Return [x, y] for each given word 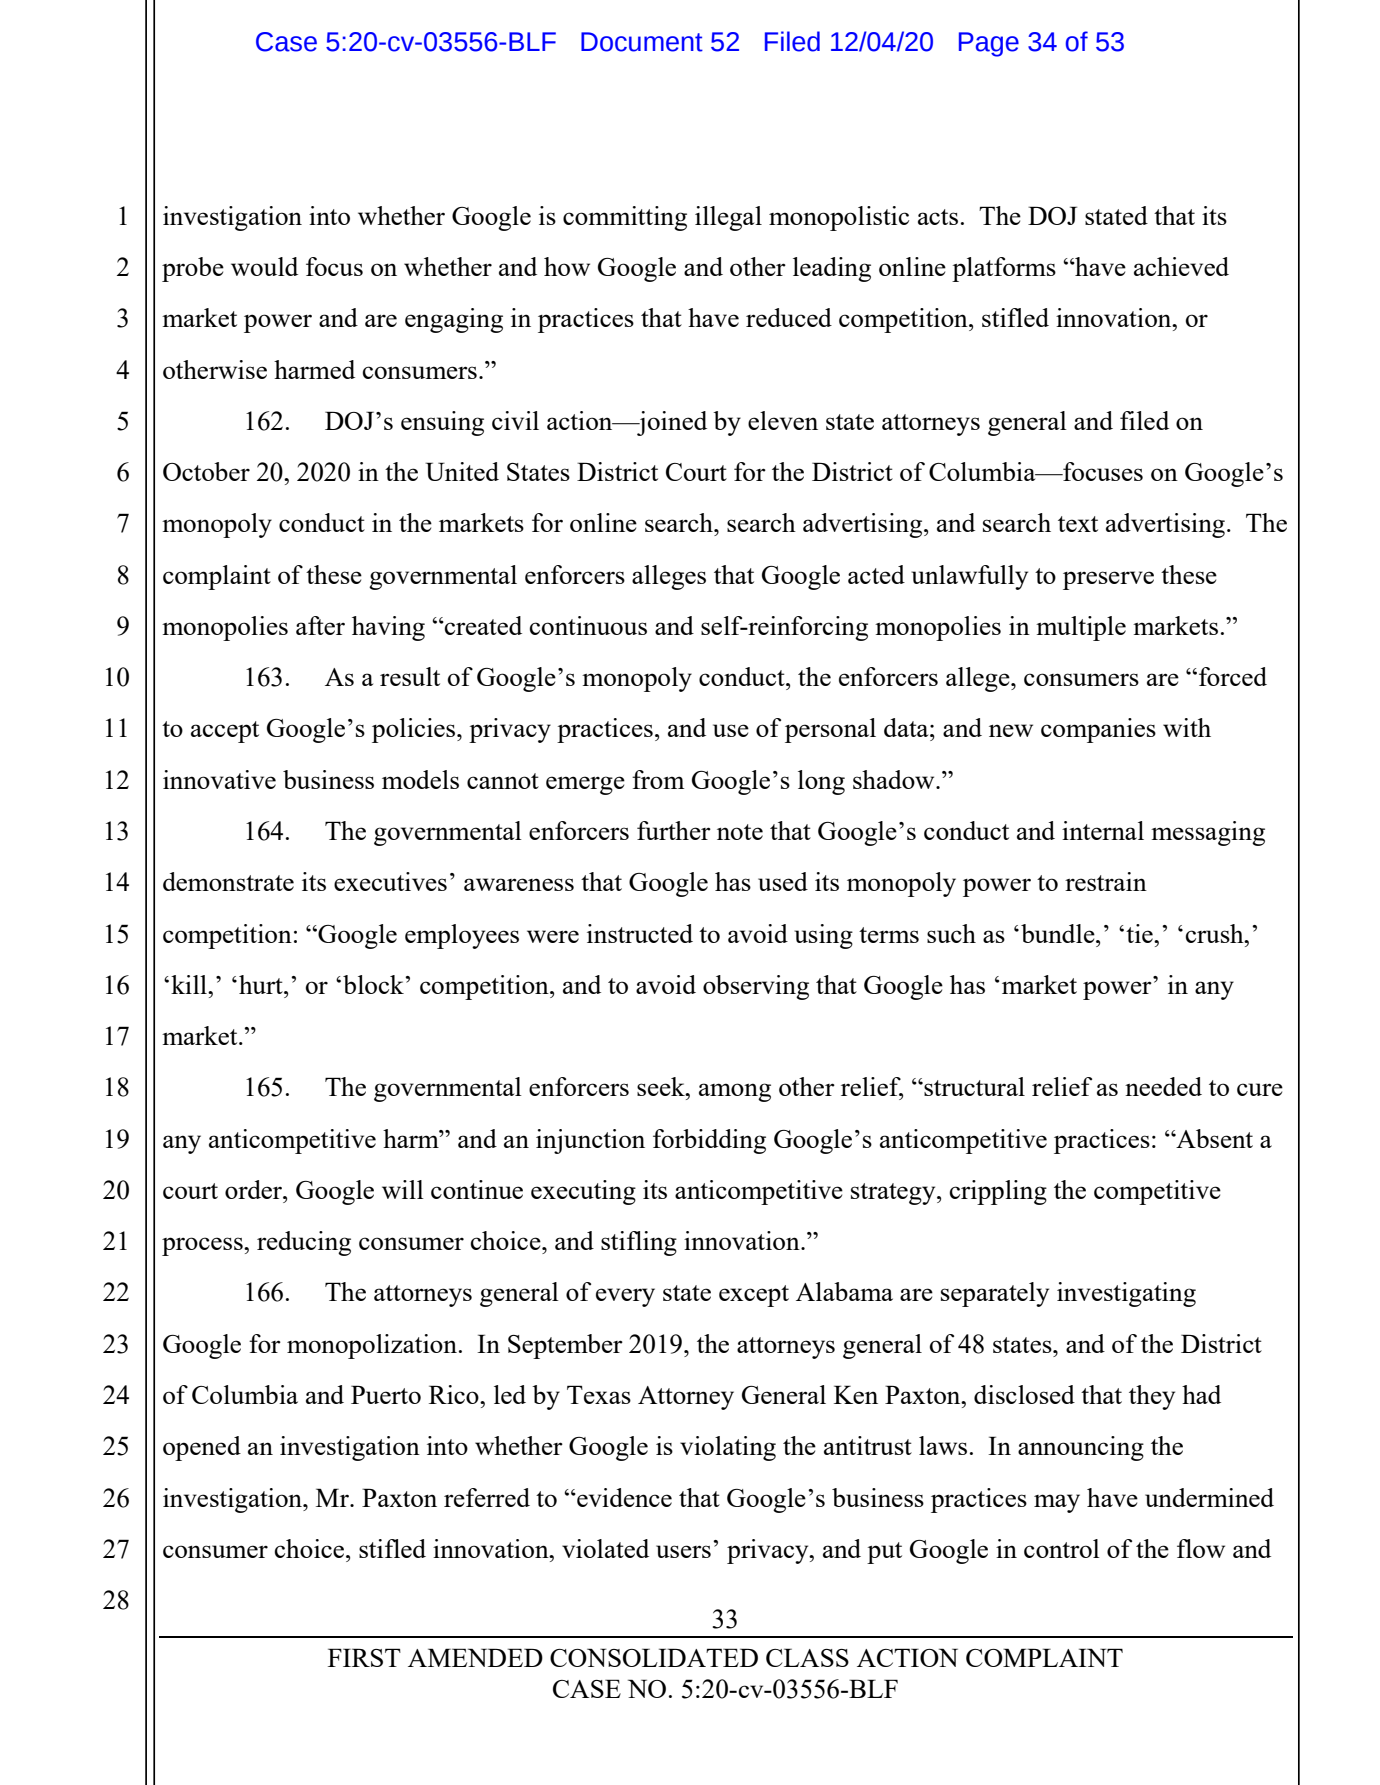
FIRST [364, 1657]
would [264, 266]
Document [642, 42]
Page [989, 44]
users [683, 1551]
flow [1201, 1548]
